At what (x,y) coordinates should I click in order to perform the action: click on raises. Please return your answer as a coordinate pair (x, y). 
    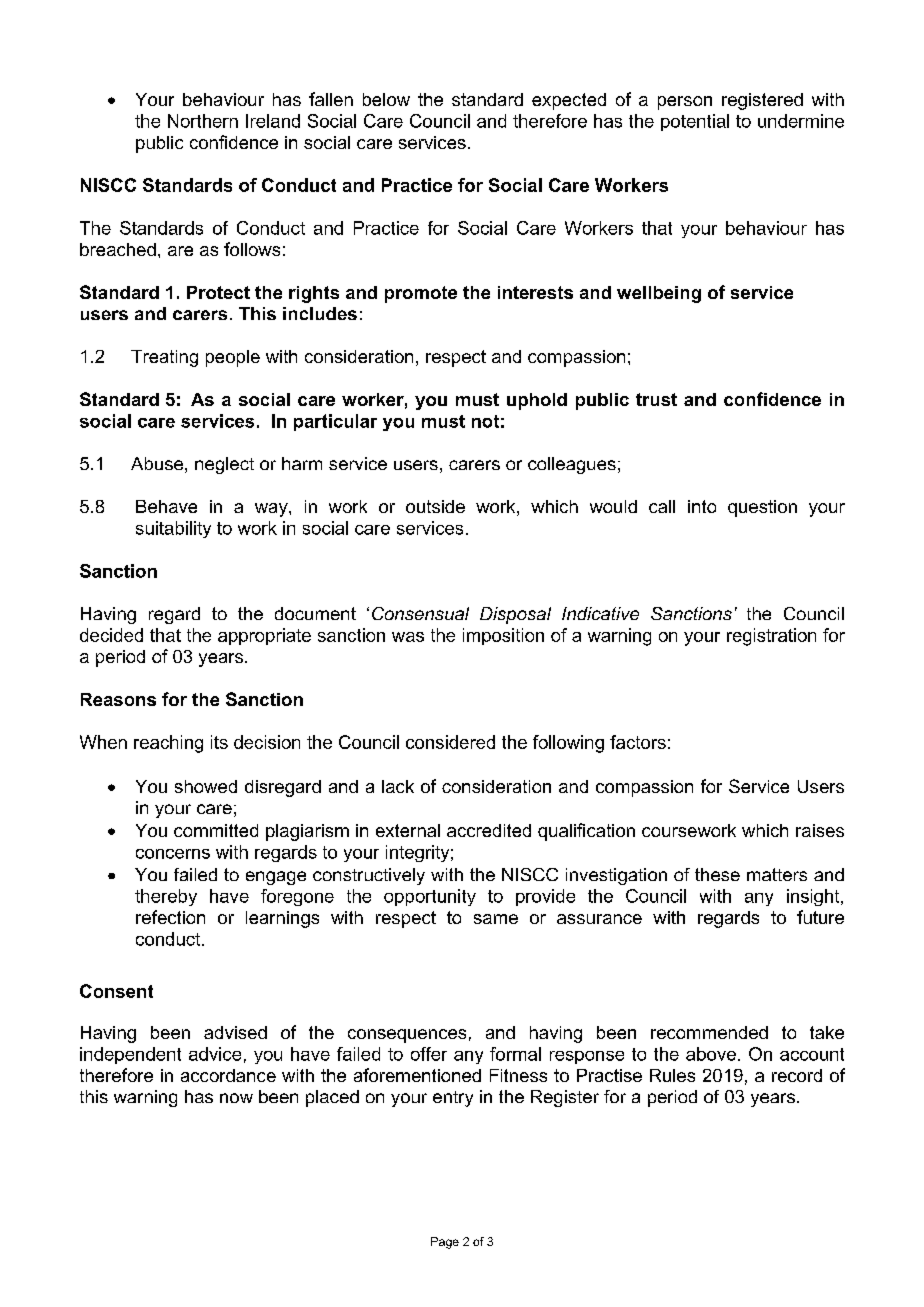
    Looking at the image, I should click on (820, 830).
